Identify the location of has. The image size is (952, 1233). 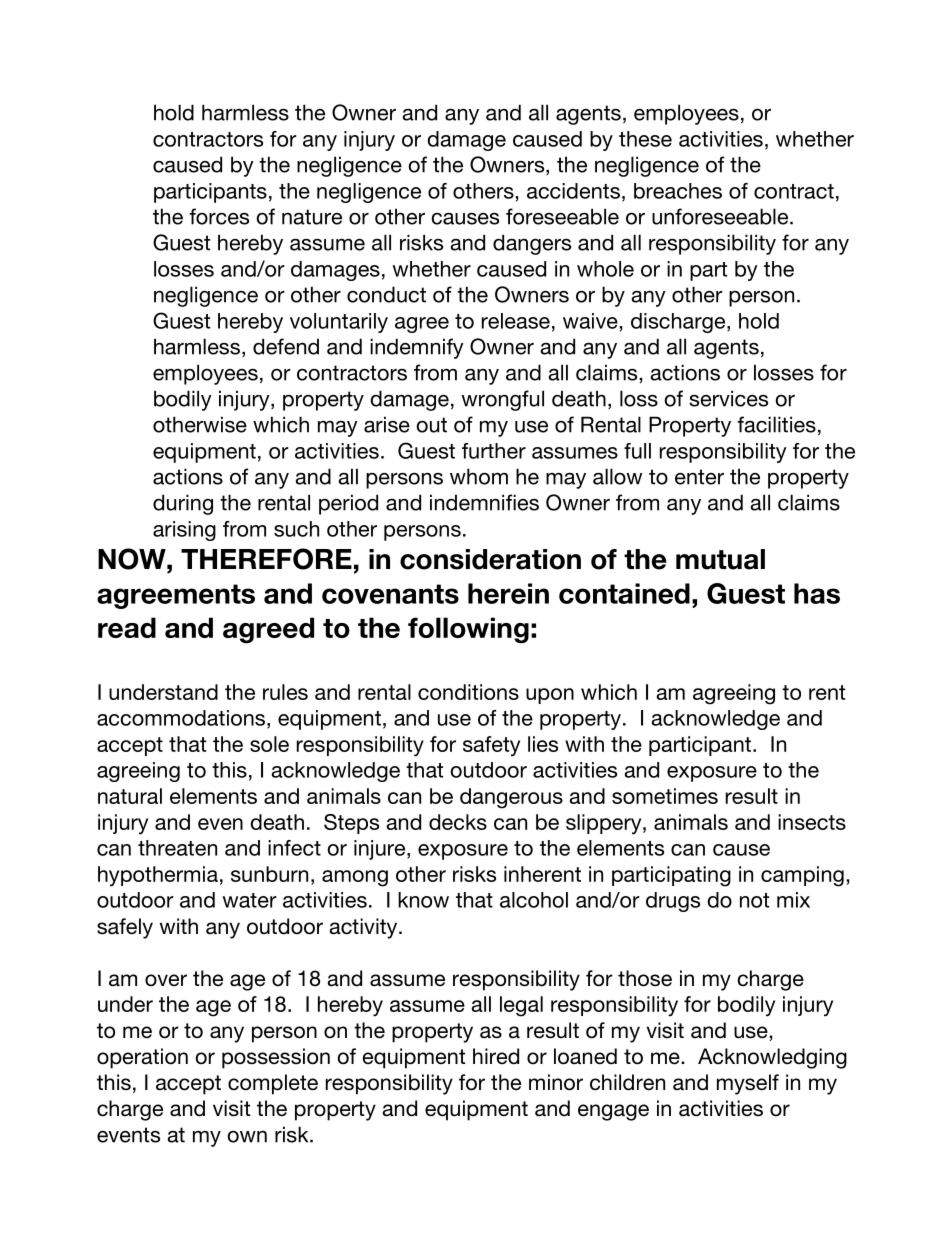
(817, 593).
